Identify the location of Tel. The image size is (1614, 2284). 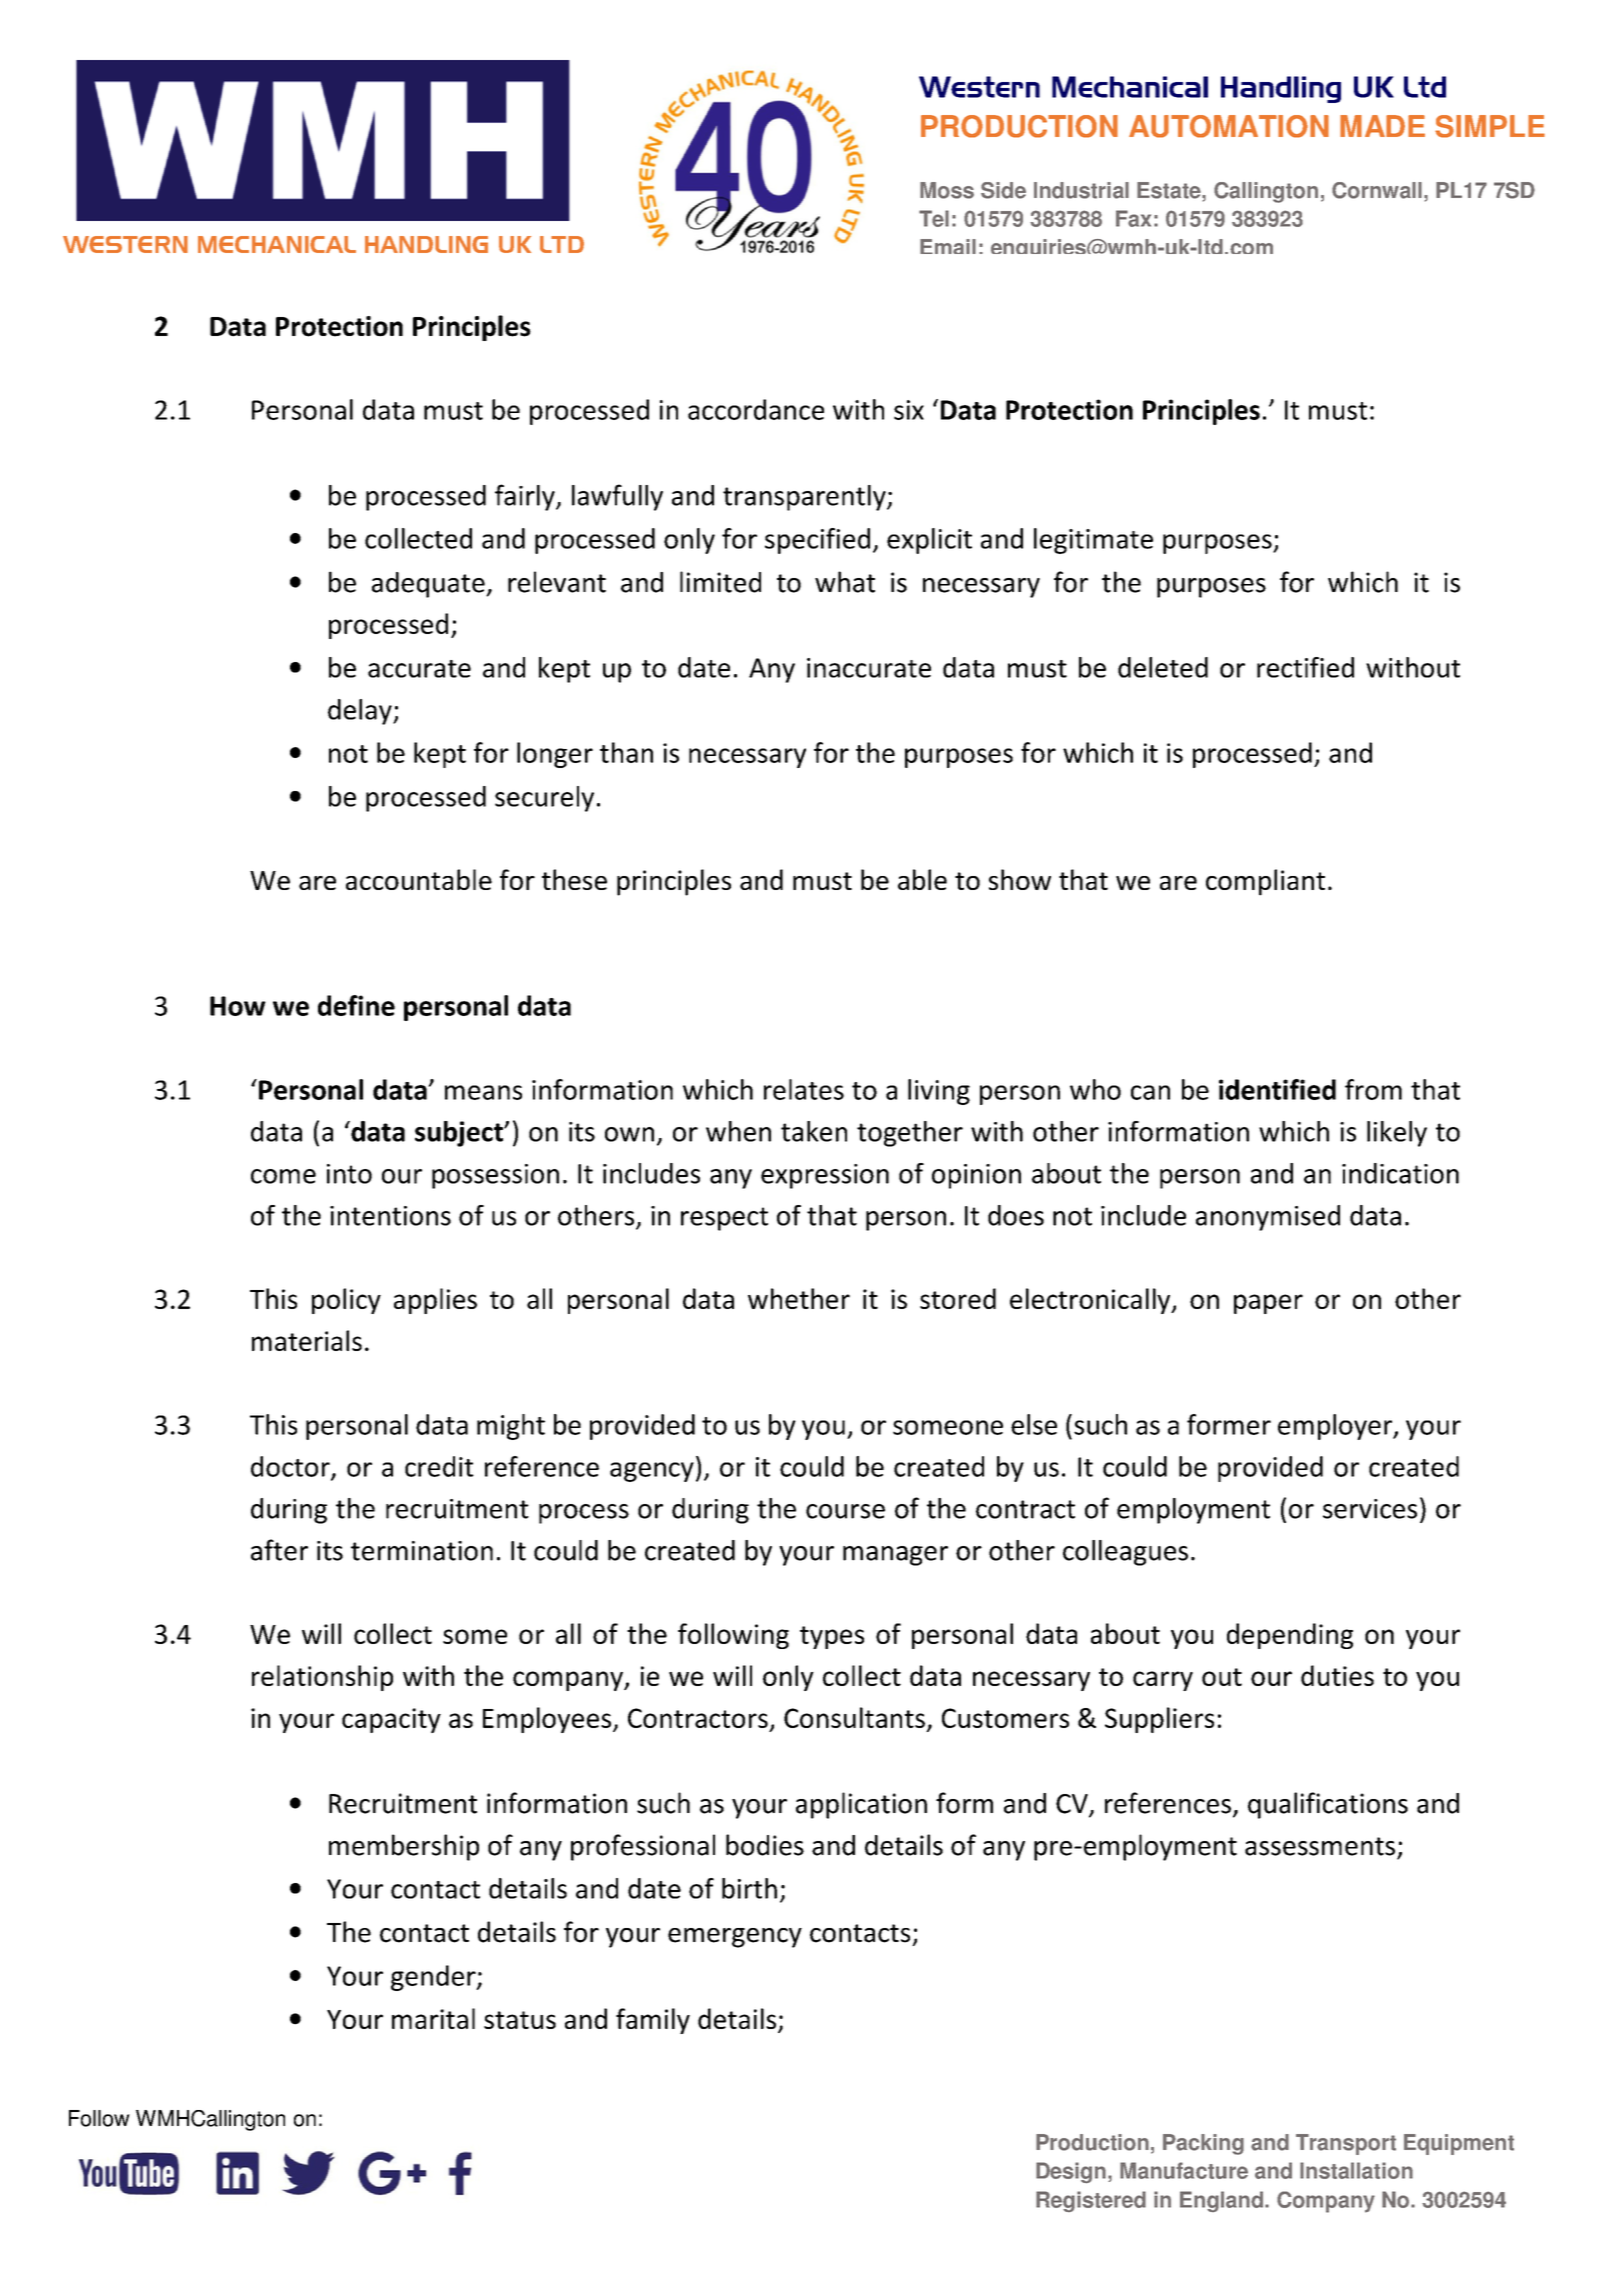
(934, 218).
